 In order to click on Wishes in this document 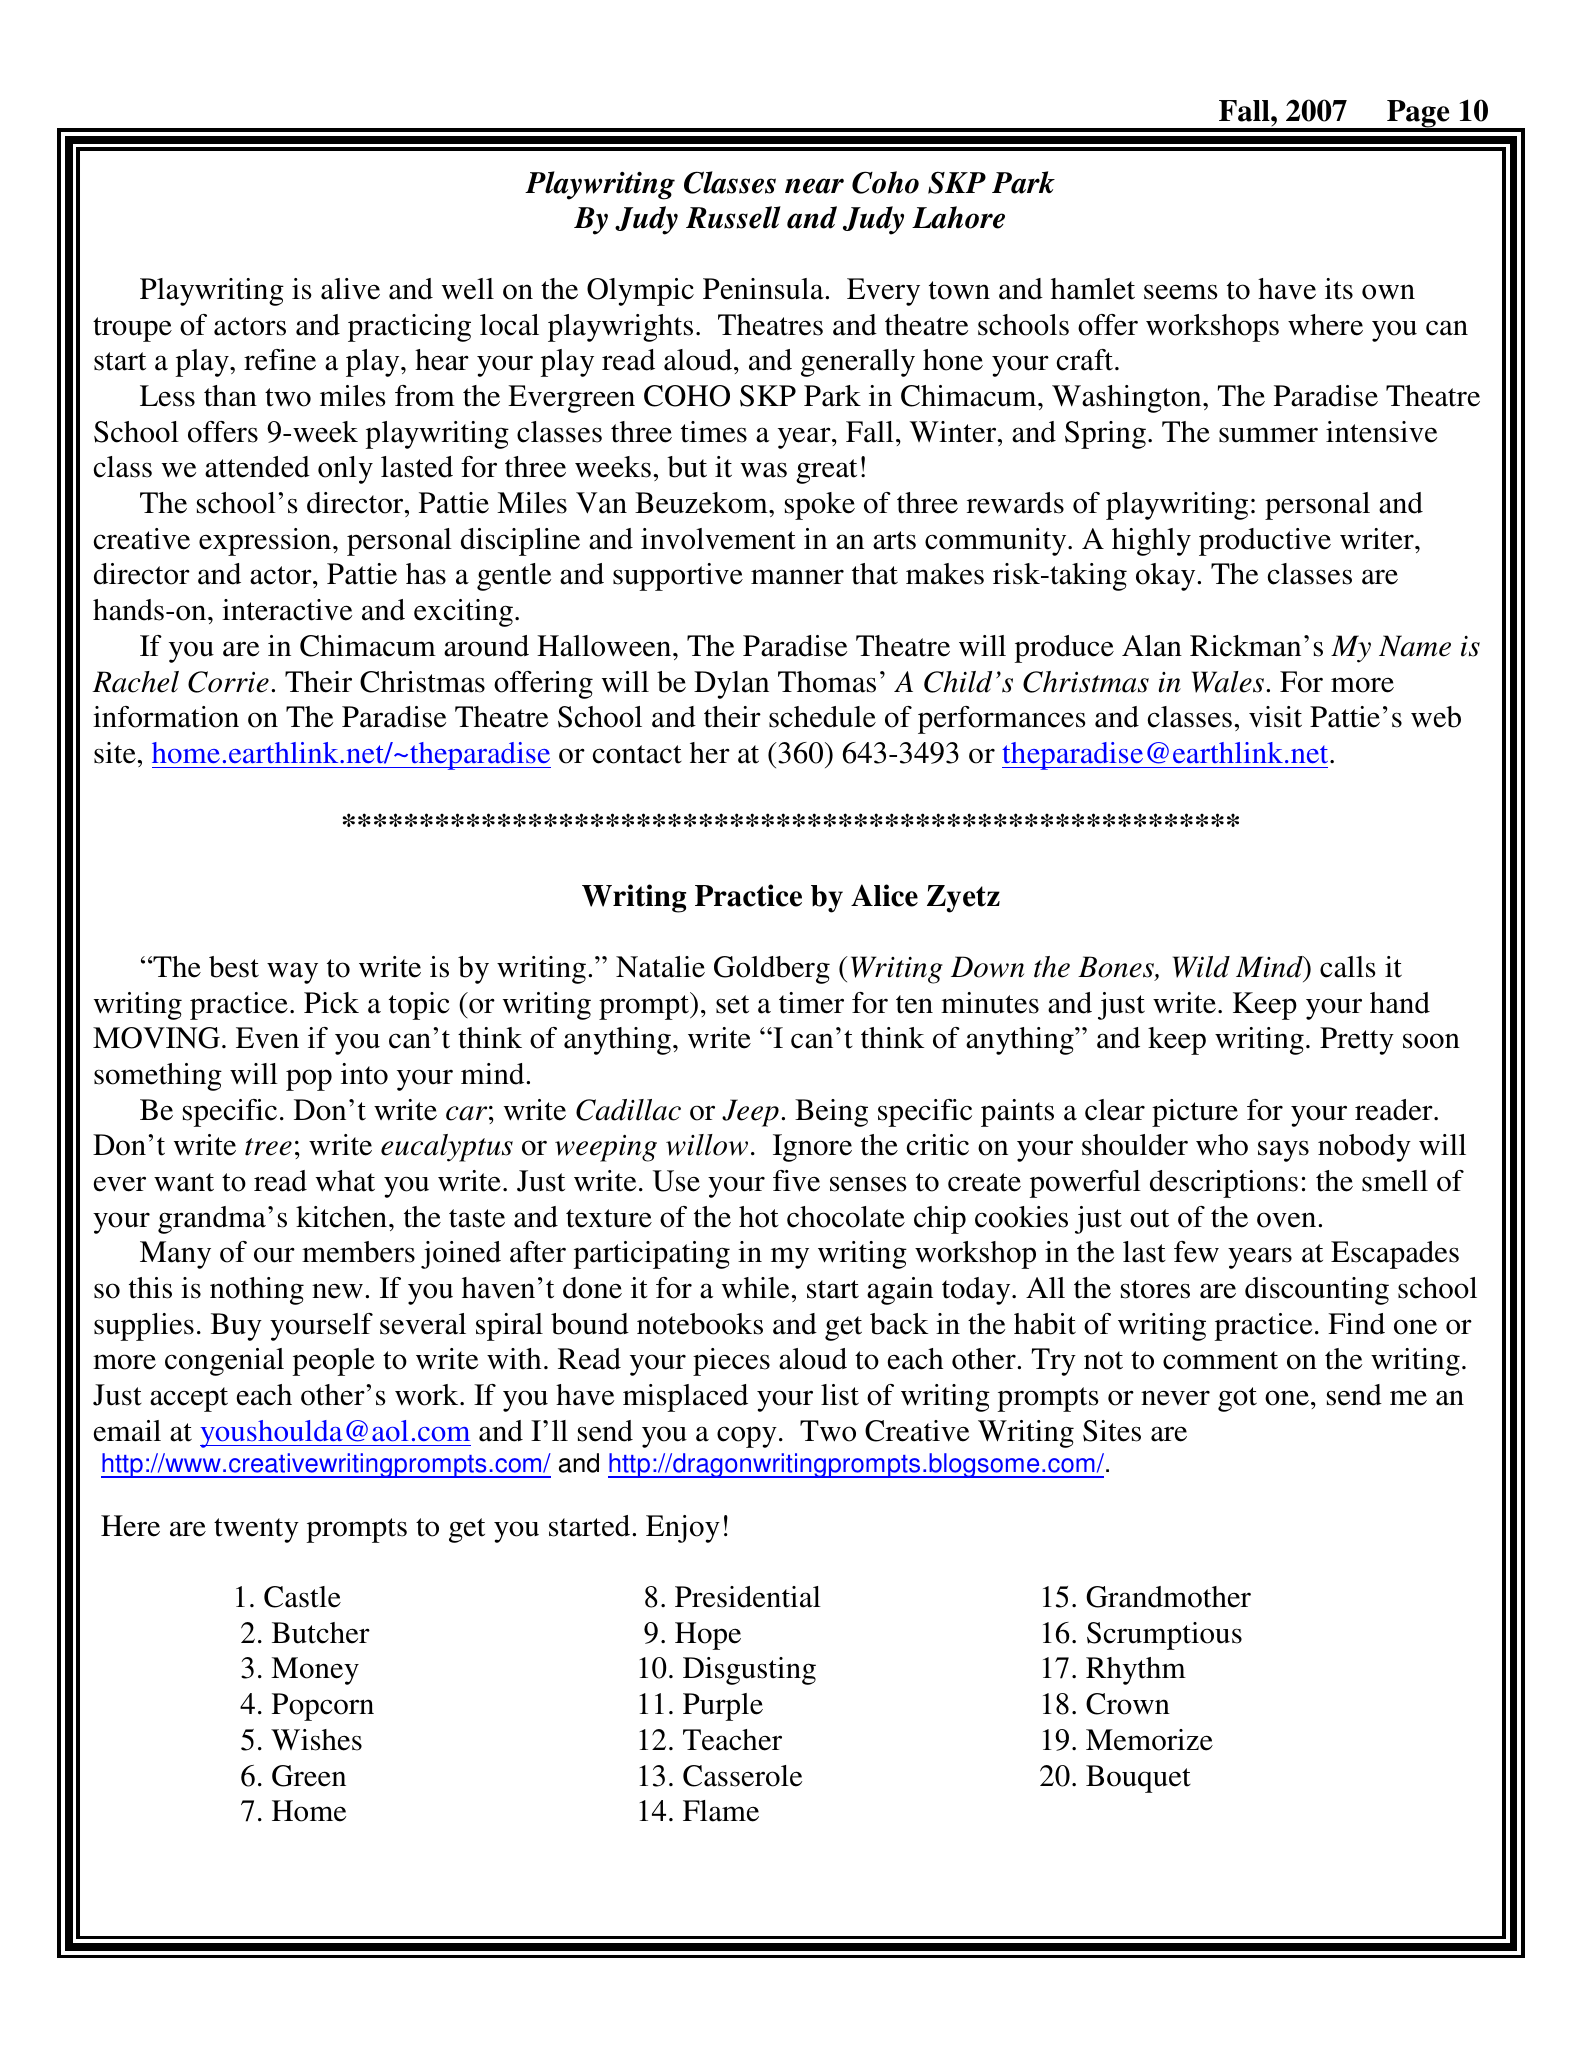, I will do `click(316, 1740)`.
